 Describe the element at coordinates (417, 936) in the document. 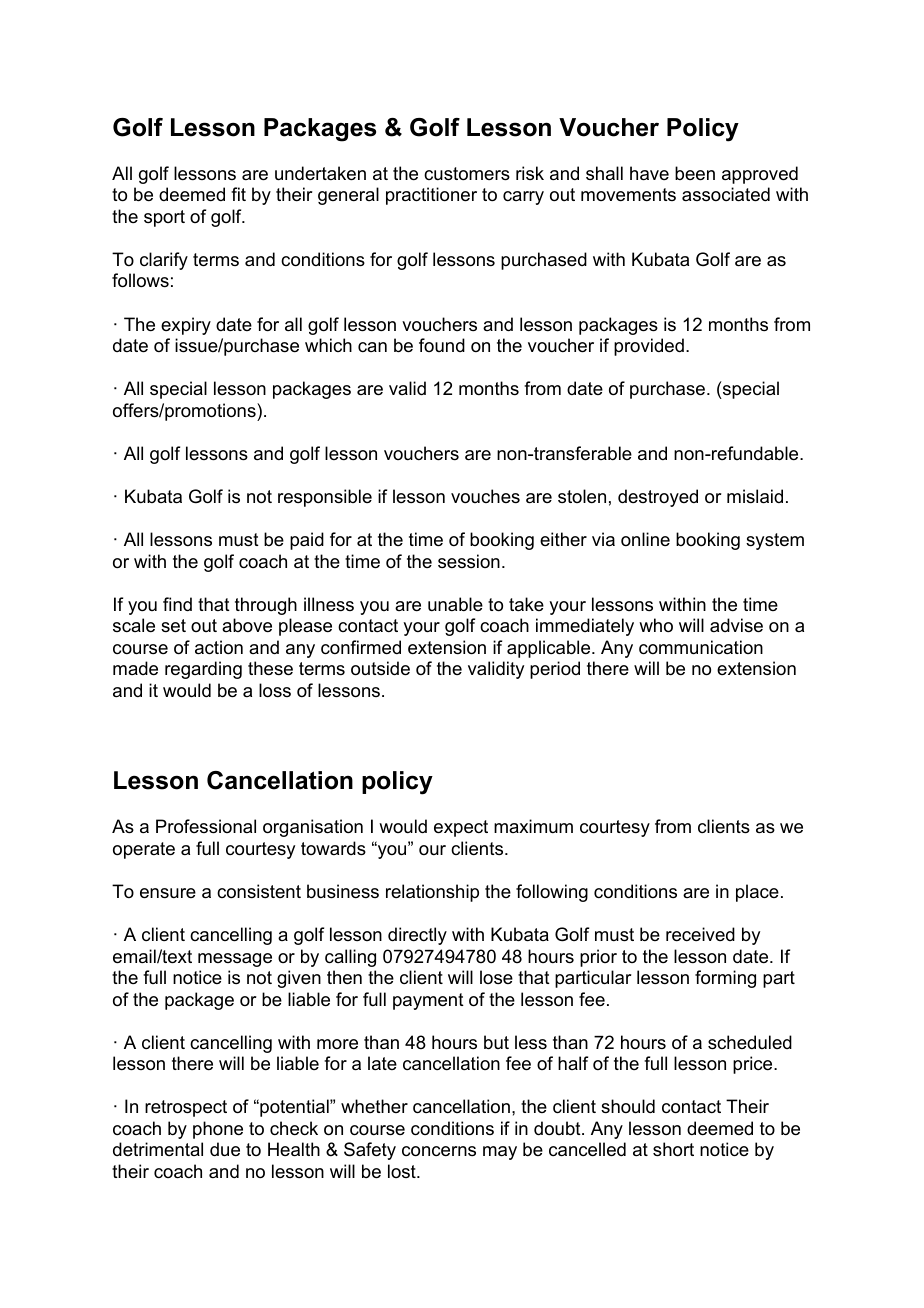

I see `directly` at that location.
